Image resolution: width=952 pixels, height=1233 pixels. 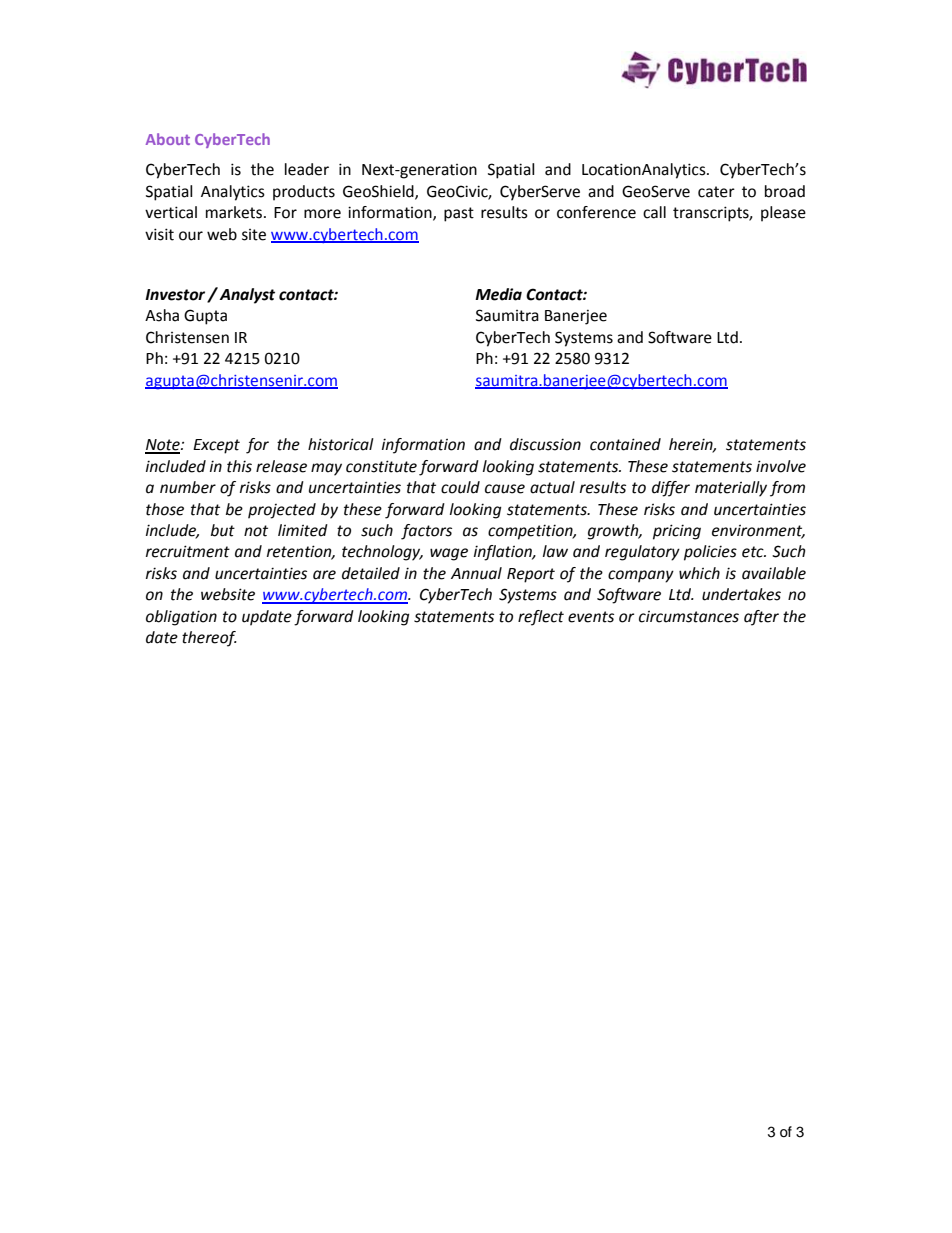 What do you see at coordinates (459, 214) in the screenshot?
I see `past` at bounding box center [459, 214].
